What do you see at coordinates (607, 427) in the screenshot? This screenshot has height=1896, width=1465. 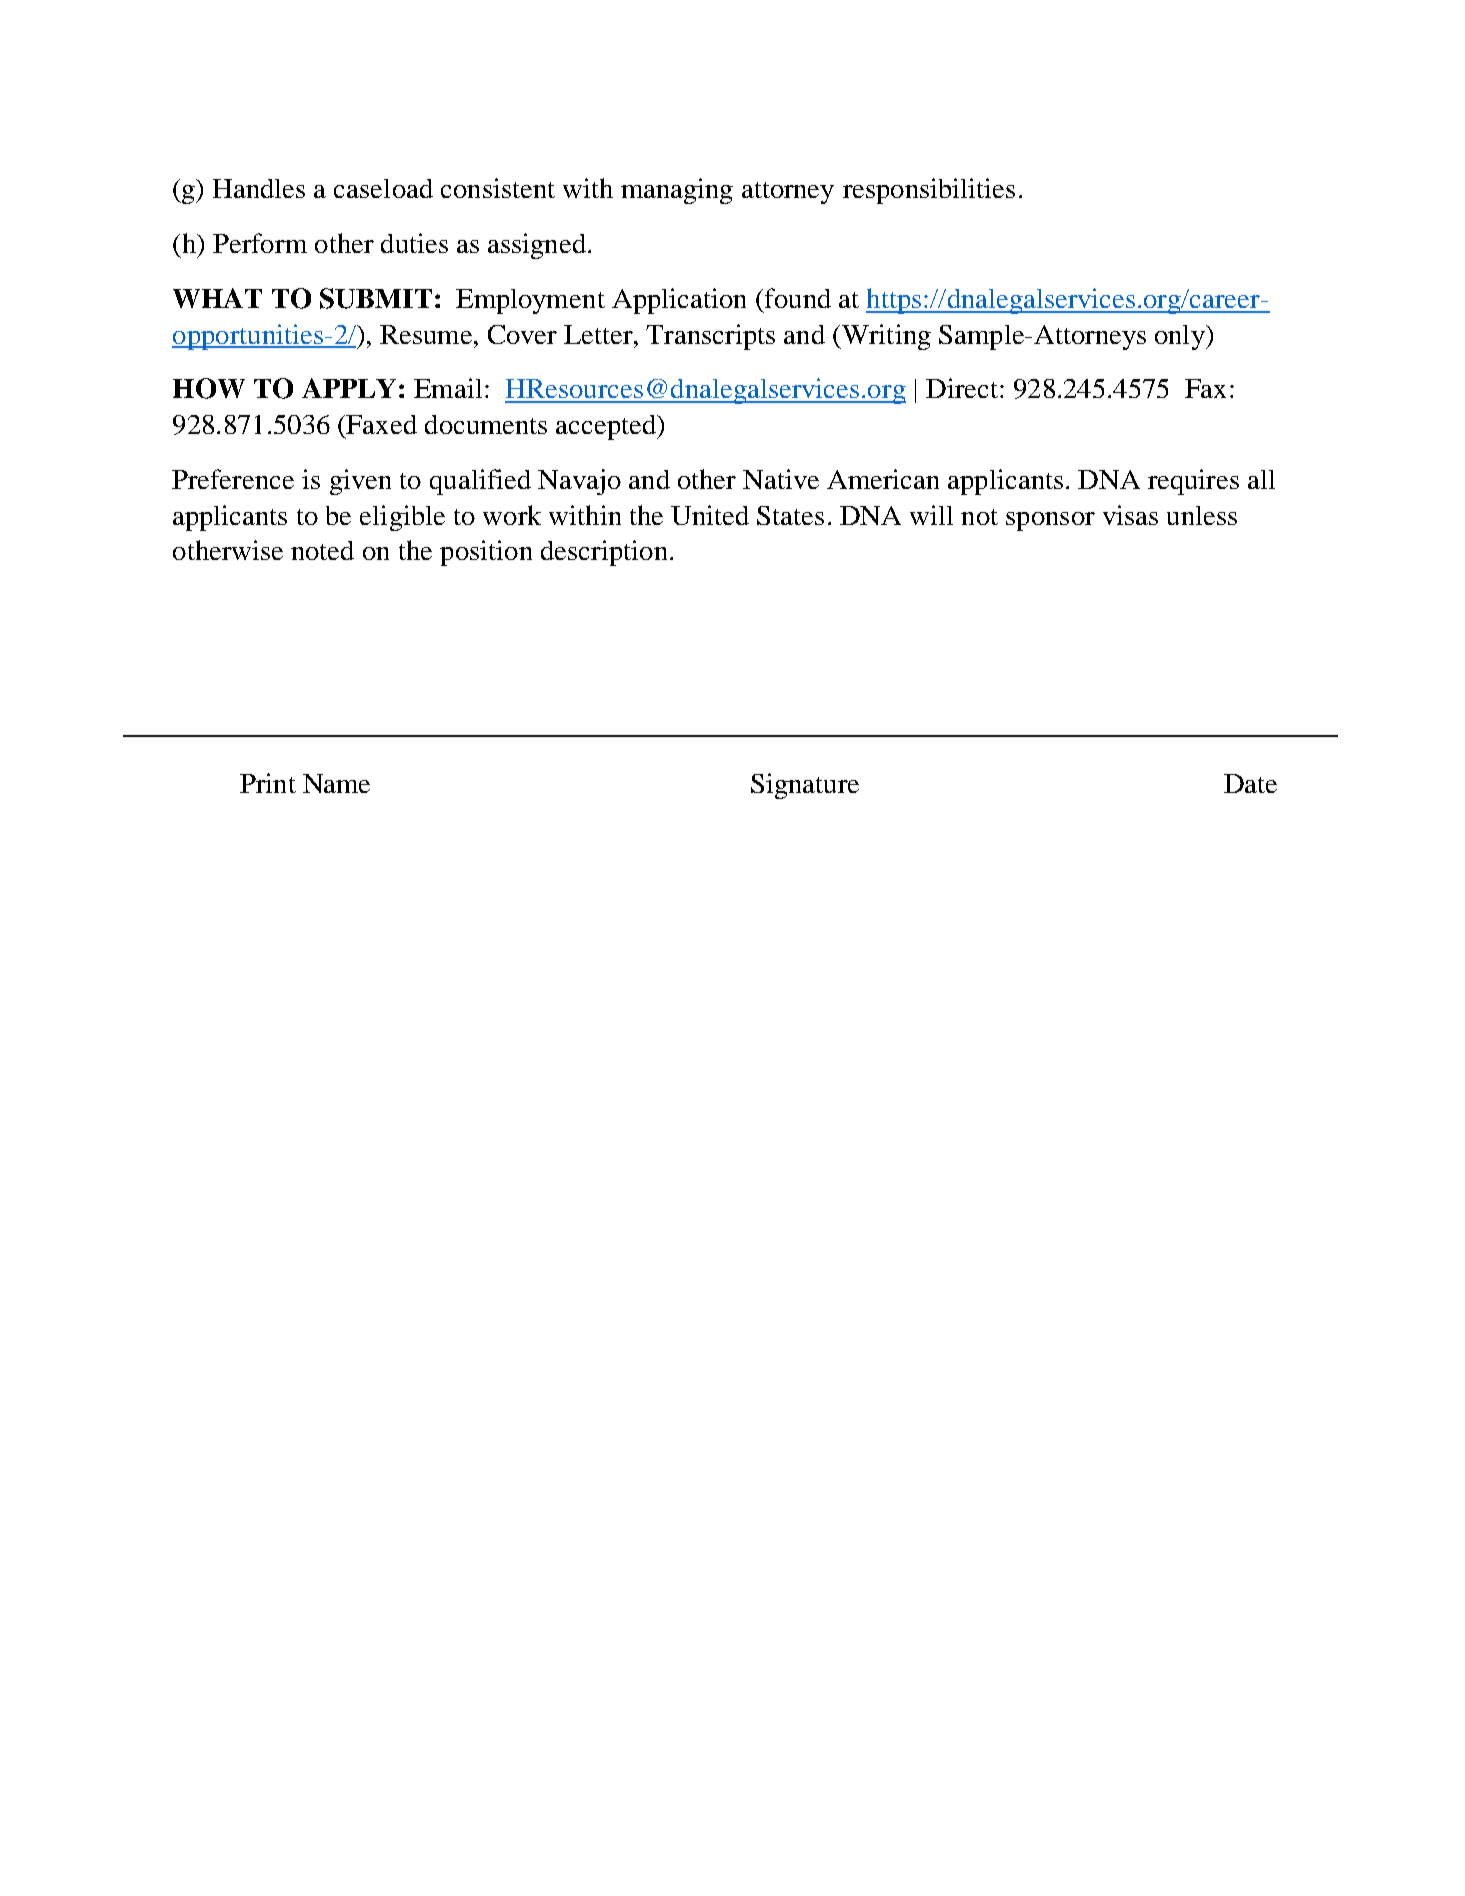 I see `accepted` at bounding box center [607, 427].
